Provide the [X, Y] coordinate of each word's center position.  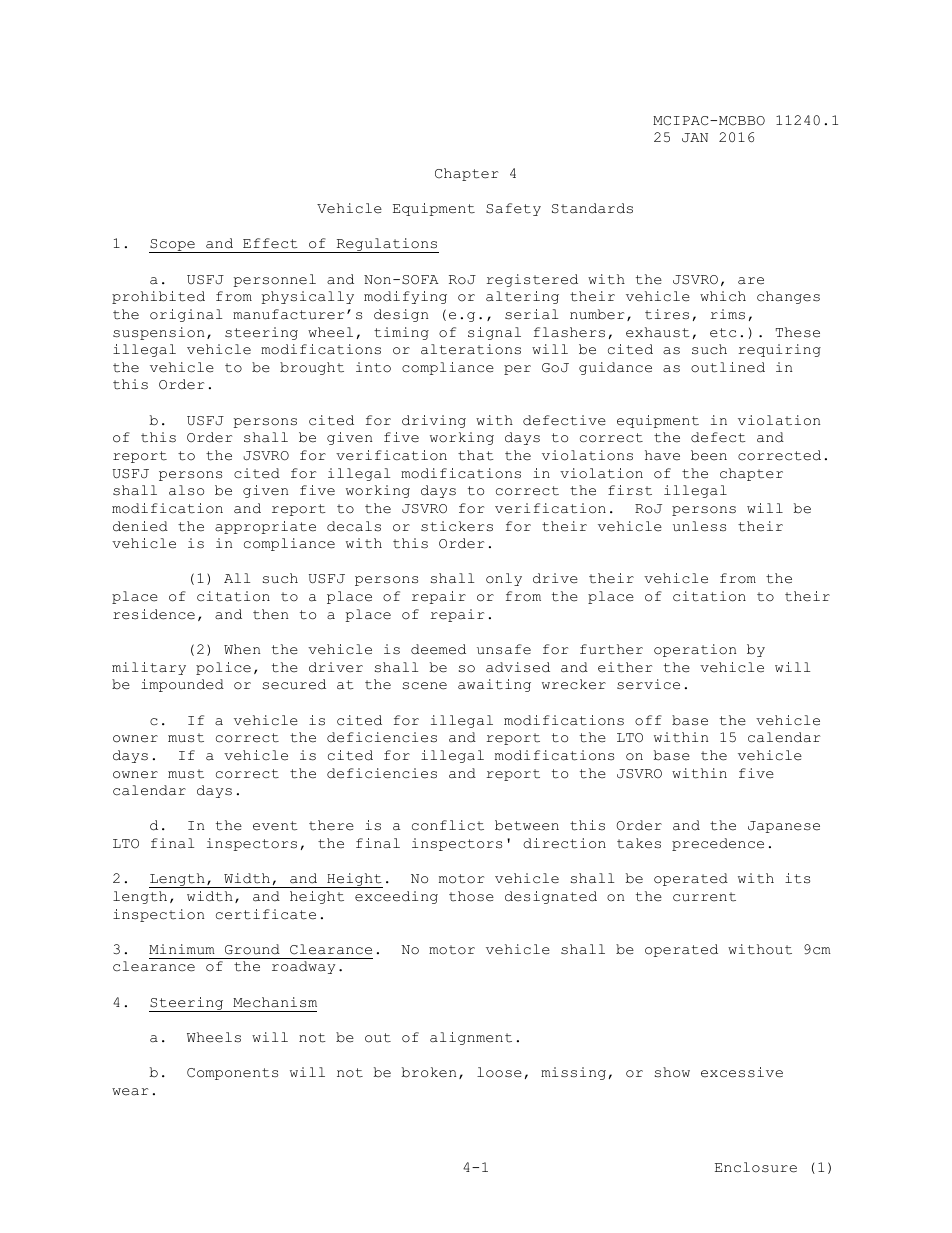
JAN [695, 137]
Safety [513, 209]
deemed [438, 649]
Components [232, 1074]
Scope [173, 246]
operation [695, 650]
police [223, 668]
